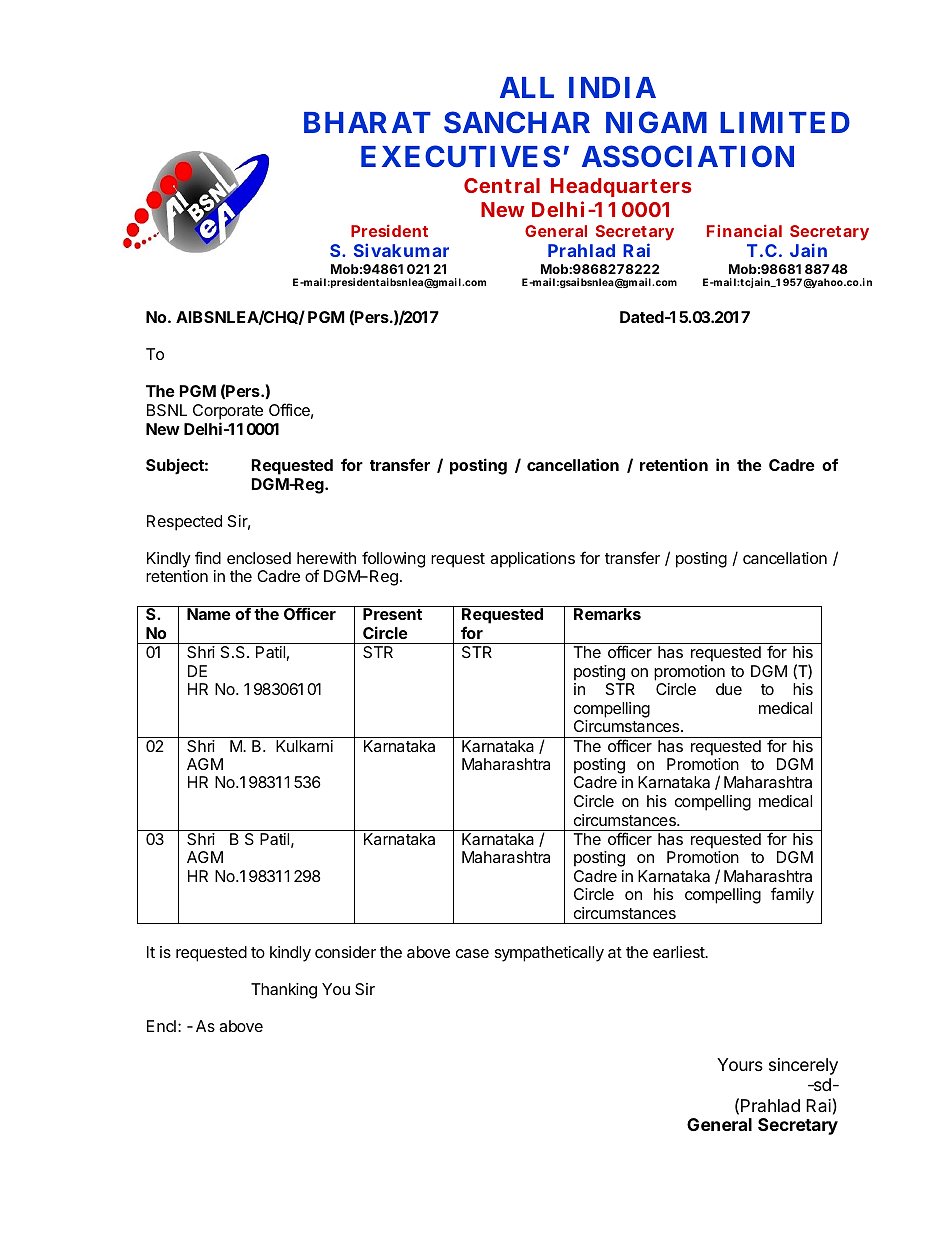 Image resolution: width=952 pixels, height=1233 pixels. I want to click on applications, so click(532, 560).
